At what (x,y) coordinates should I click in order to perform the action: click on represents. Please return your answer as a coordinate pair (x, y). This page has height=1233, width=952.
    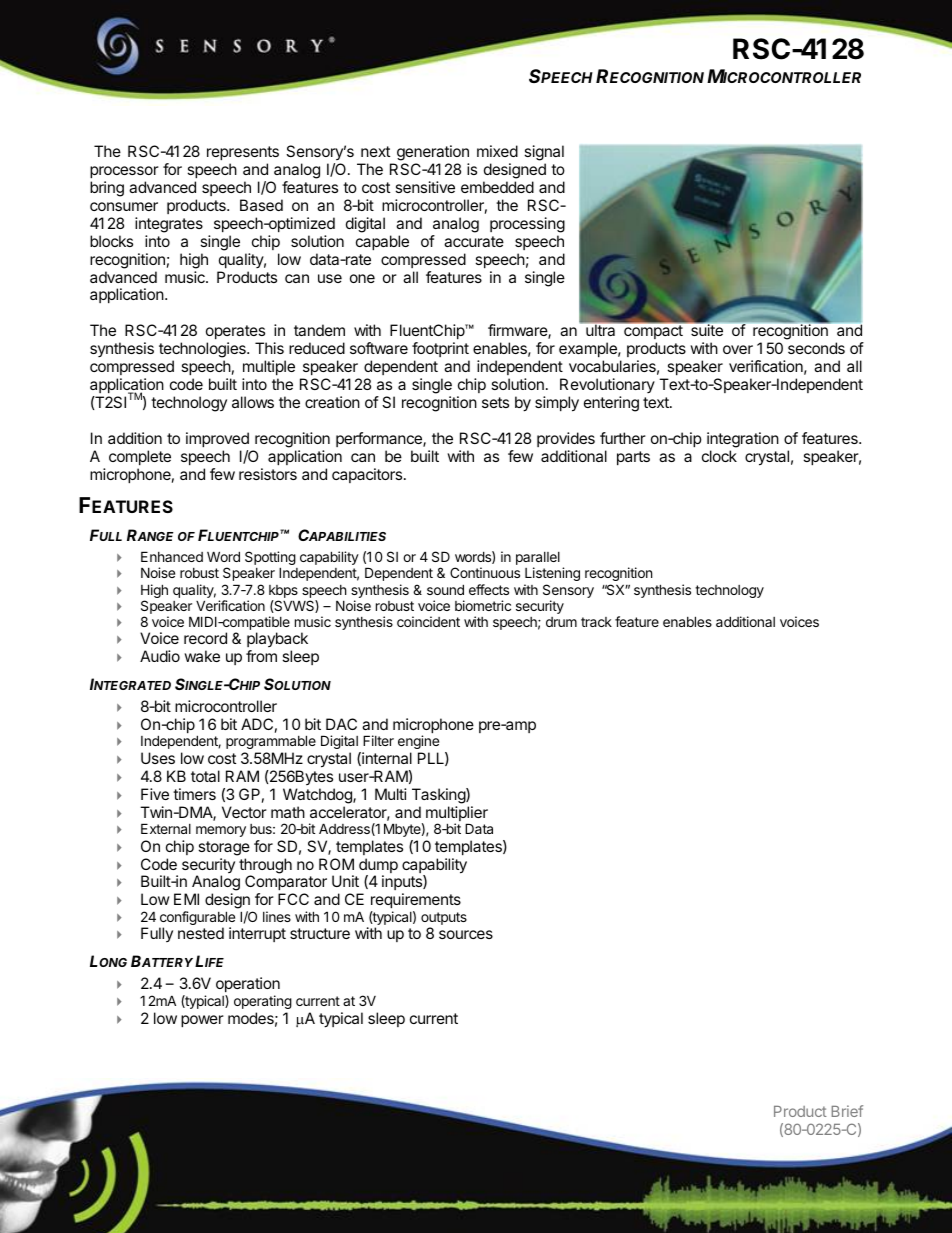
    Looking at the image, I should click on (243, 153).
